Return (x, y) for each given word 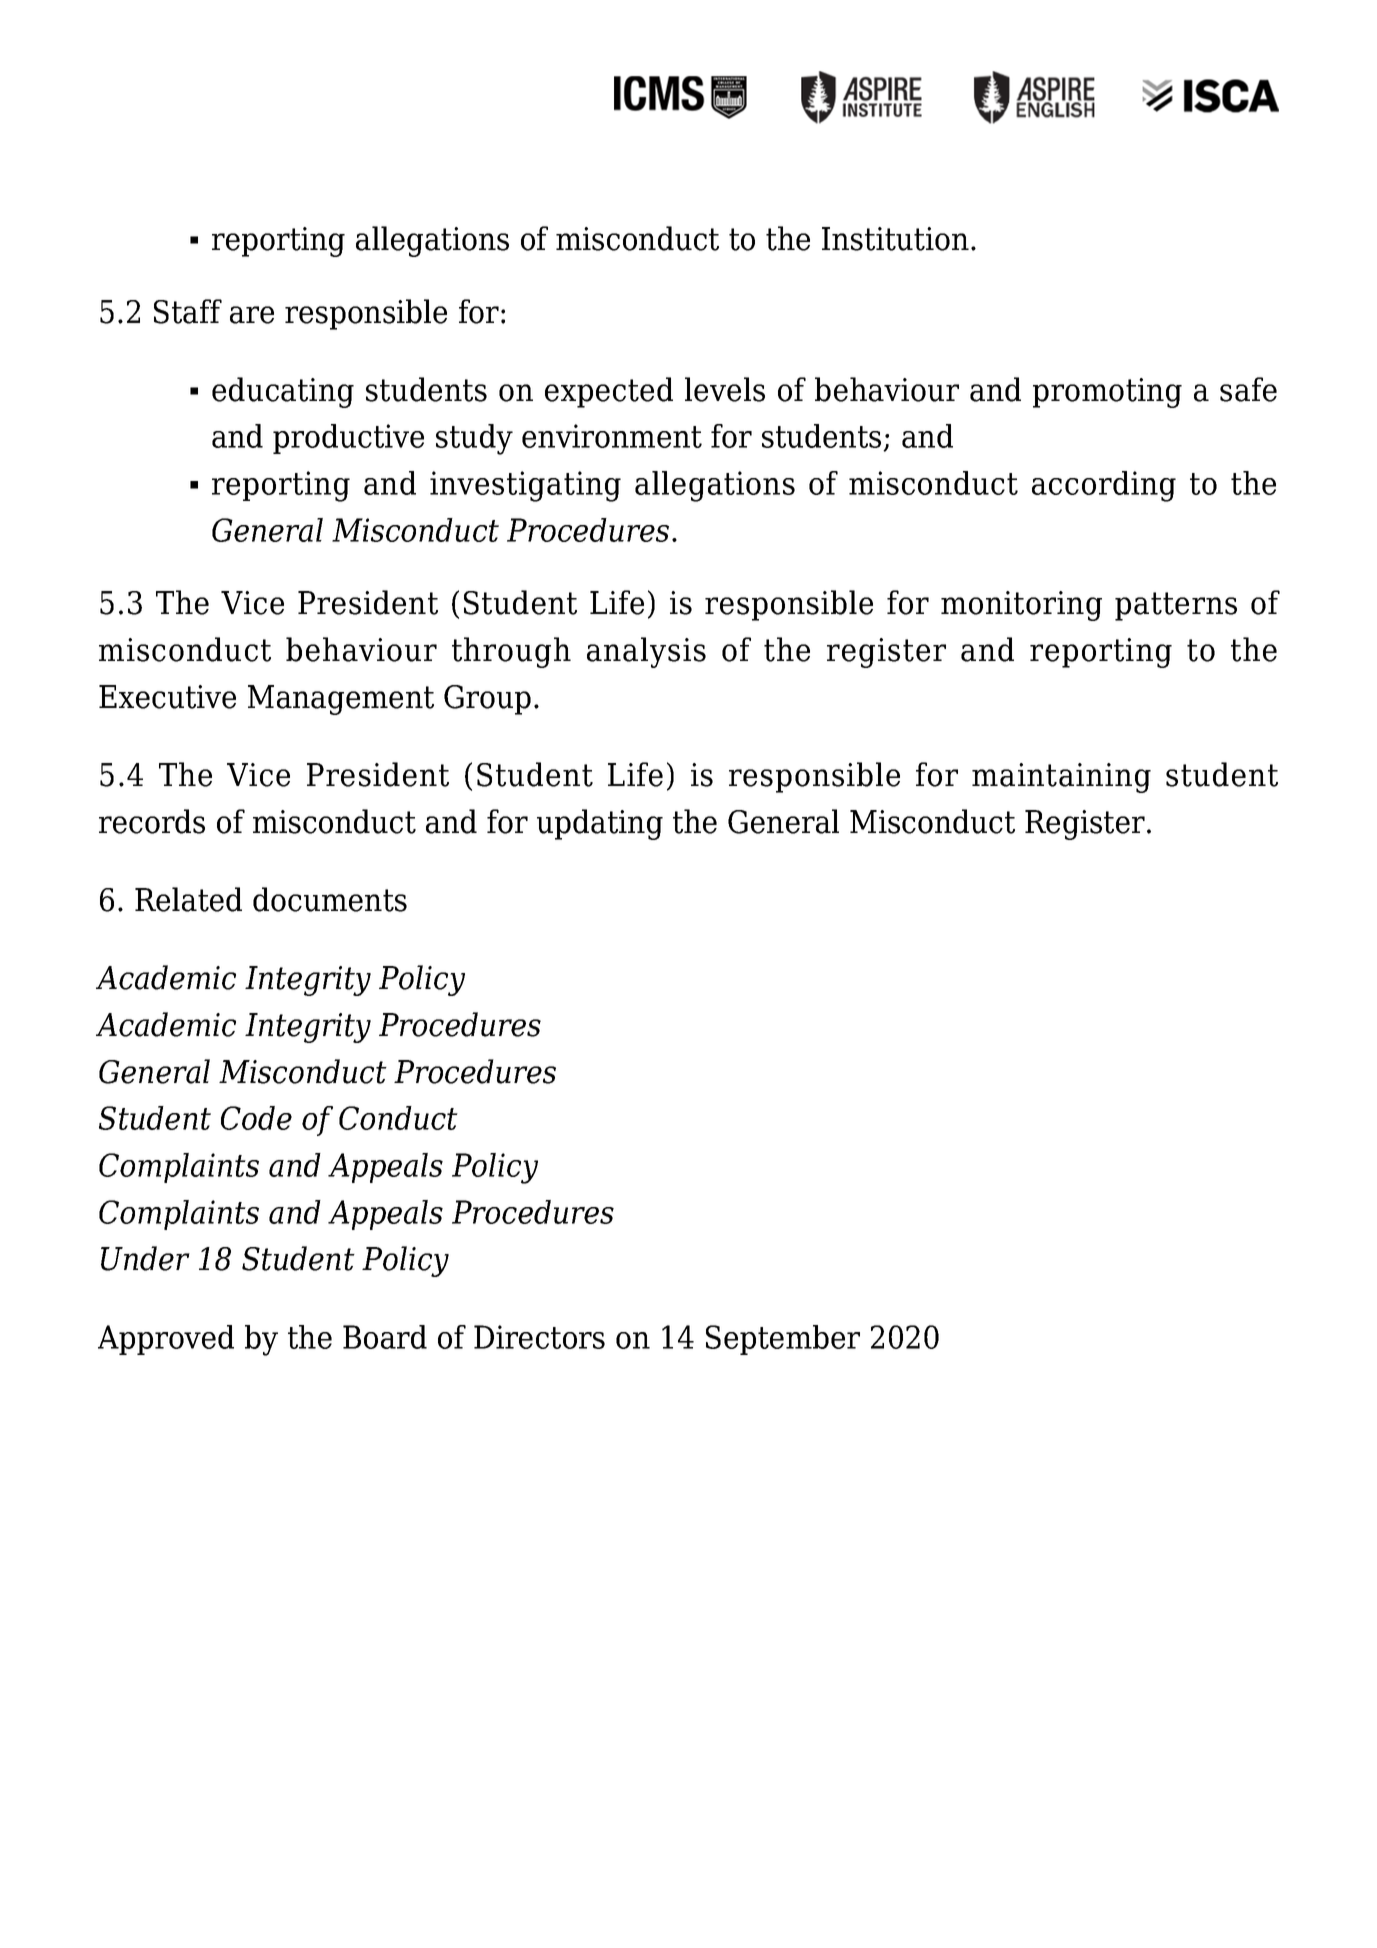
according (1104, 486)
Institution (895, 239)
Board (385, 1337)
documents (330, 899)
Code (256, 1118)
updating (600, 824)
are (252, 315)
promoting (1107, 393)
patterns (1176, 606)
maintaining (1061, 778)
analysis (646, 652)
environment (612, 436)
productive (348, 439)
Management (341, 700)
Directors (539, 1337)
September (783, 1340)
